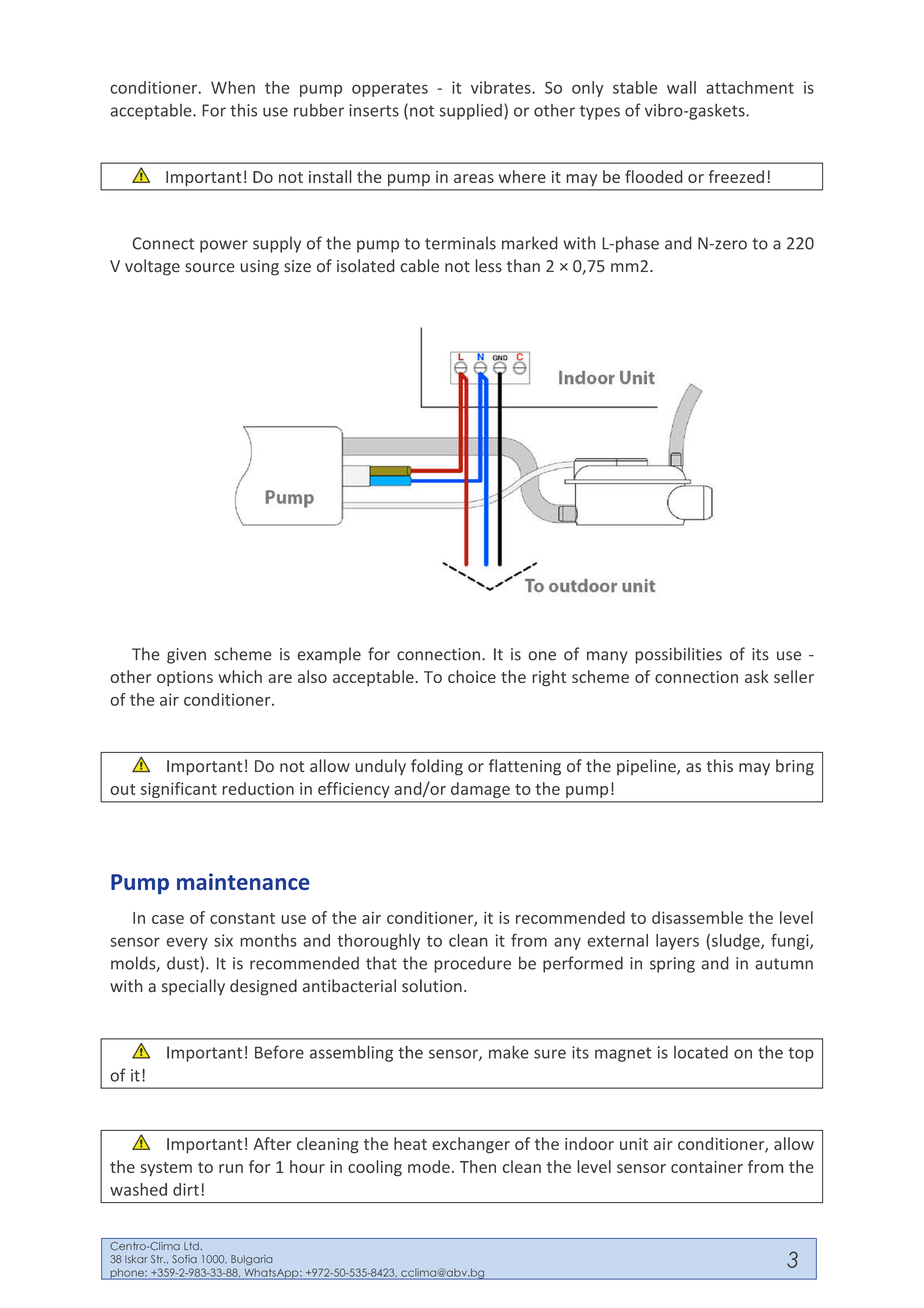 This screenshot has width=924, height=1308. What do you see at coordinates (472, 676) in the screenshot?
I see `choice` at bounding box center [472, 676].
